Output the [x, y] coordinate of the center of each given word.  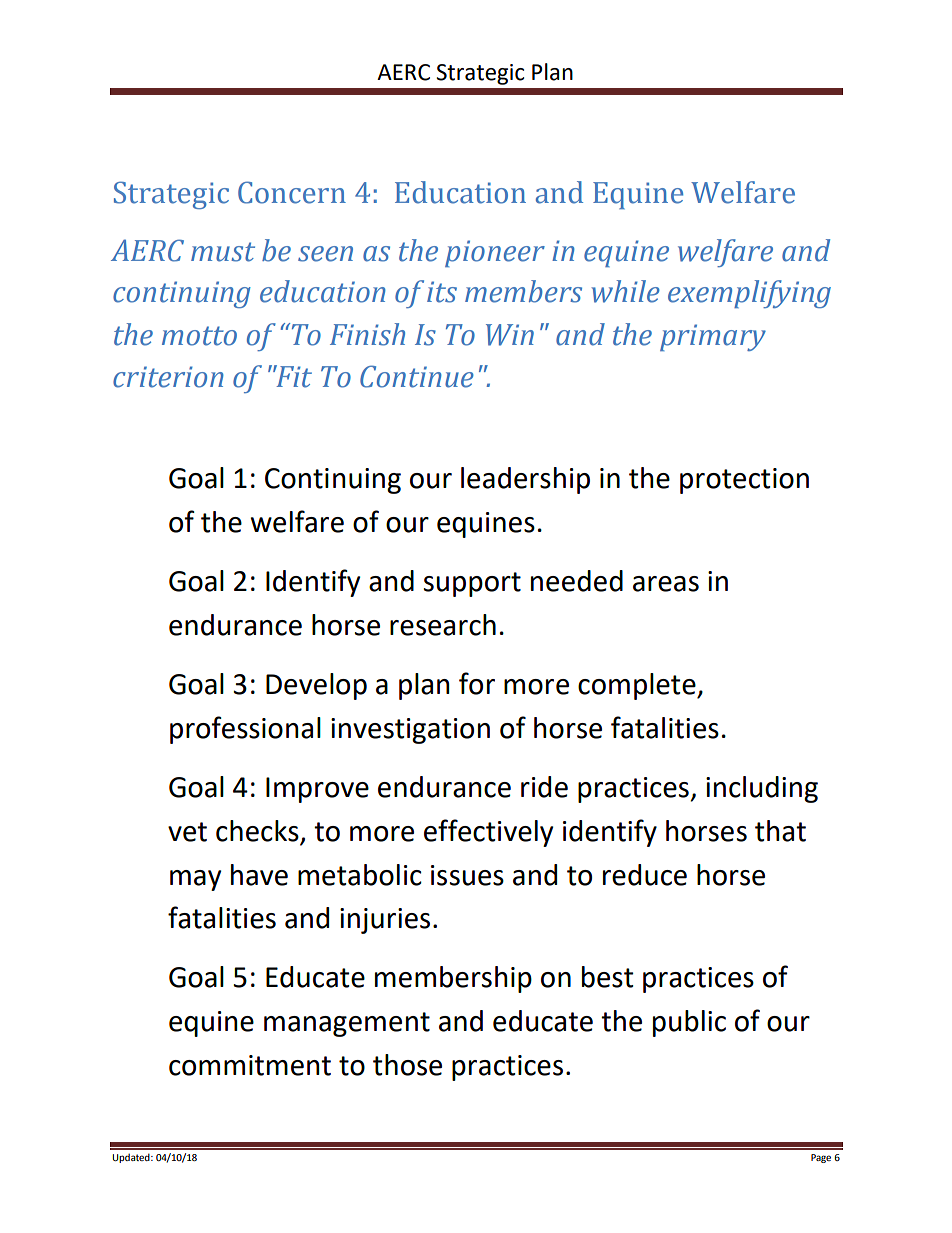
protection [744, 481]
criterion [168, 377]
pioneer [495, 253]
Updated [132, 1158]
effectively [488, 833]
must [223, 252]
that [780, 831]
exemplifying [749, 294]
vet [187, 832]
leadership [525, 480]
